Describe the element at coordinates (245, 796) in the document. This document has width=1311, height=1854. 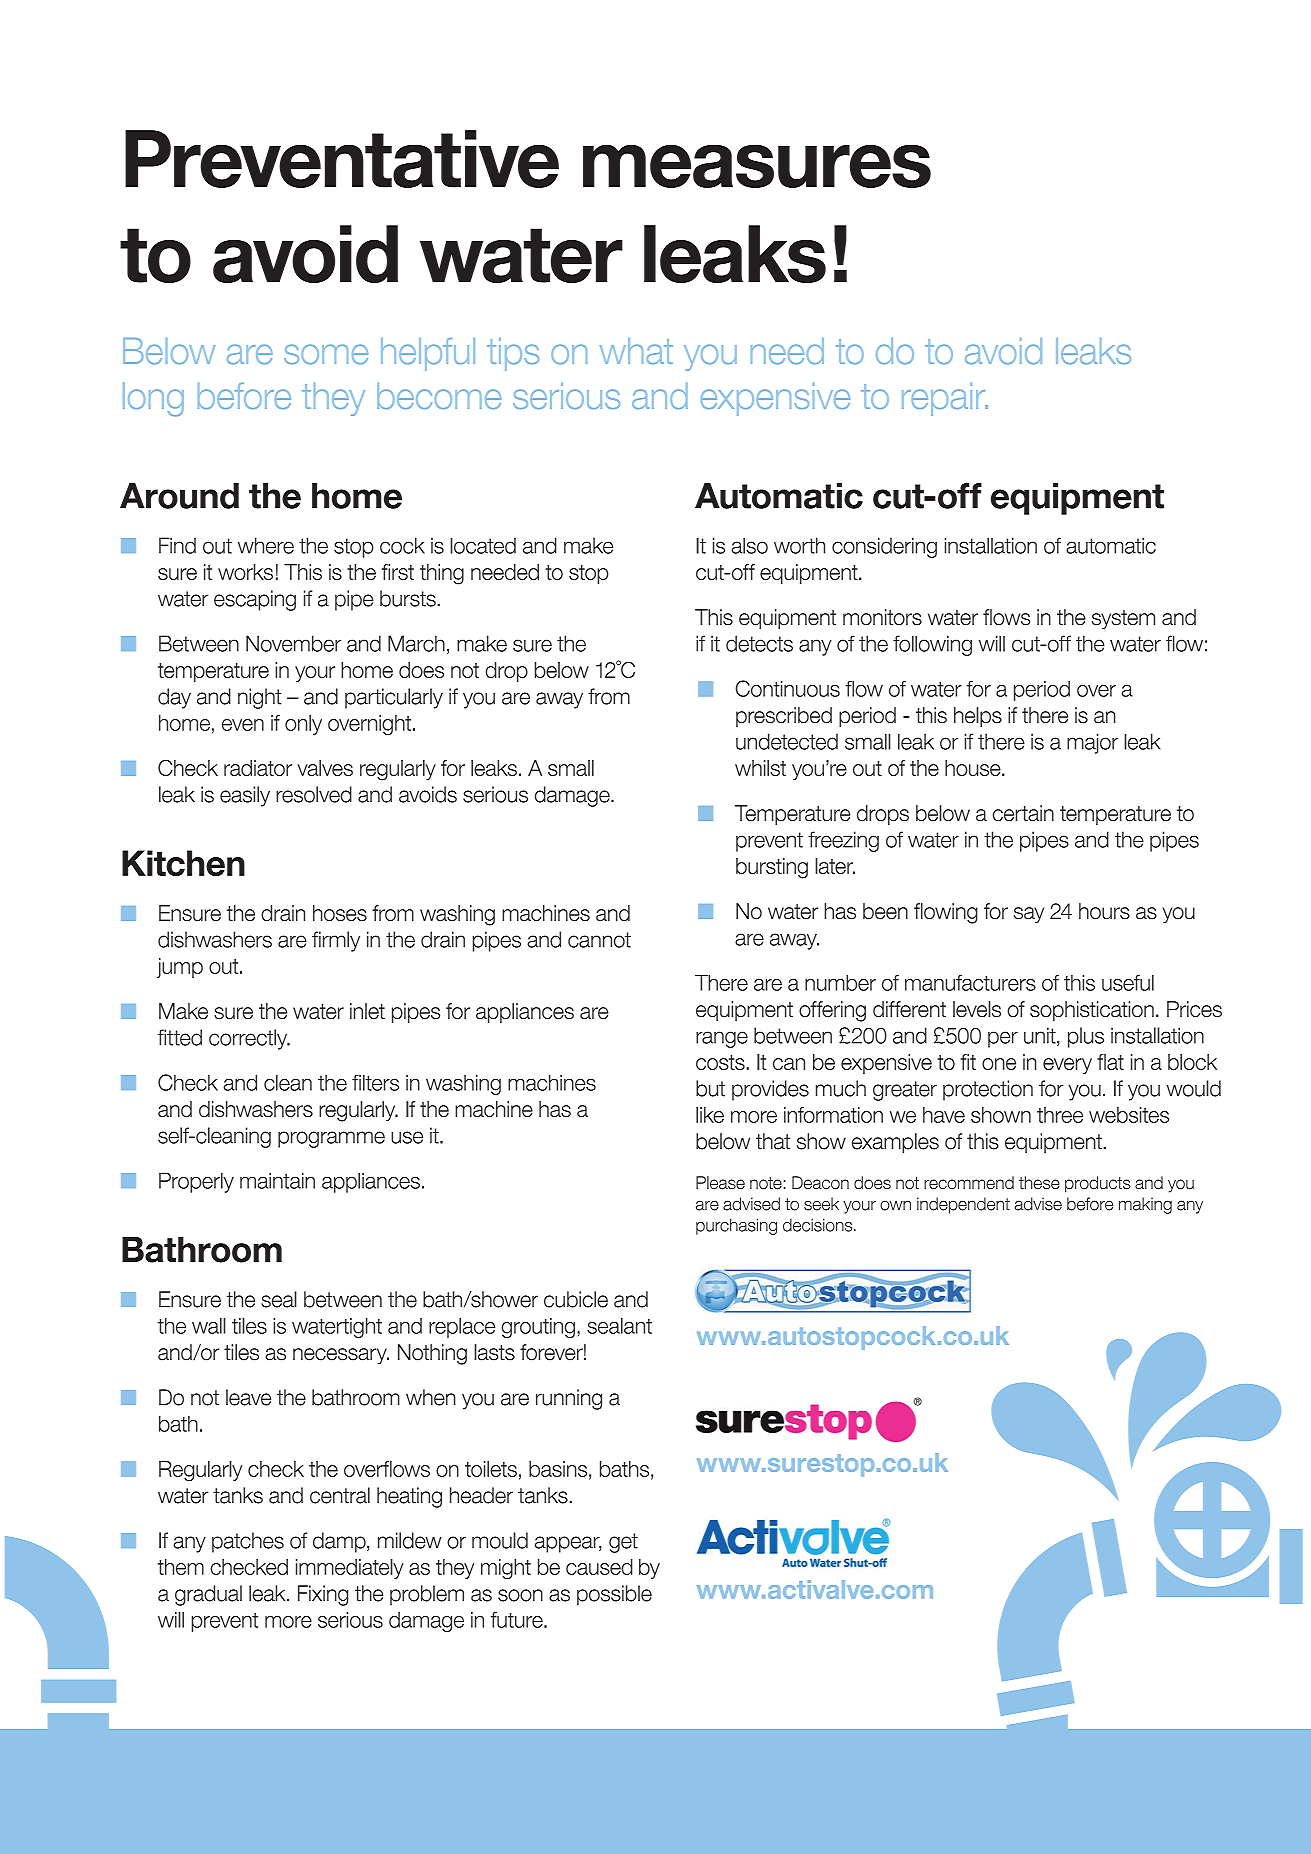
I see `easily` at that location.
